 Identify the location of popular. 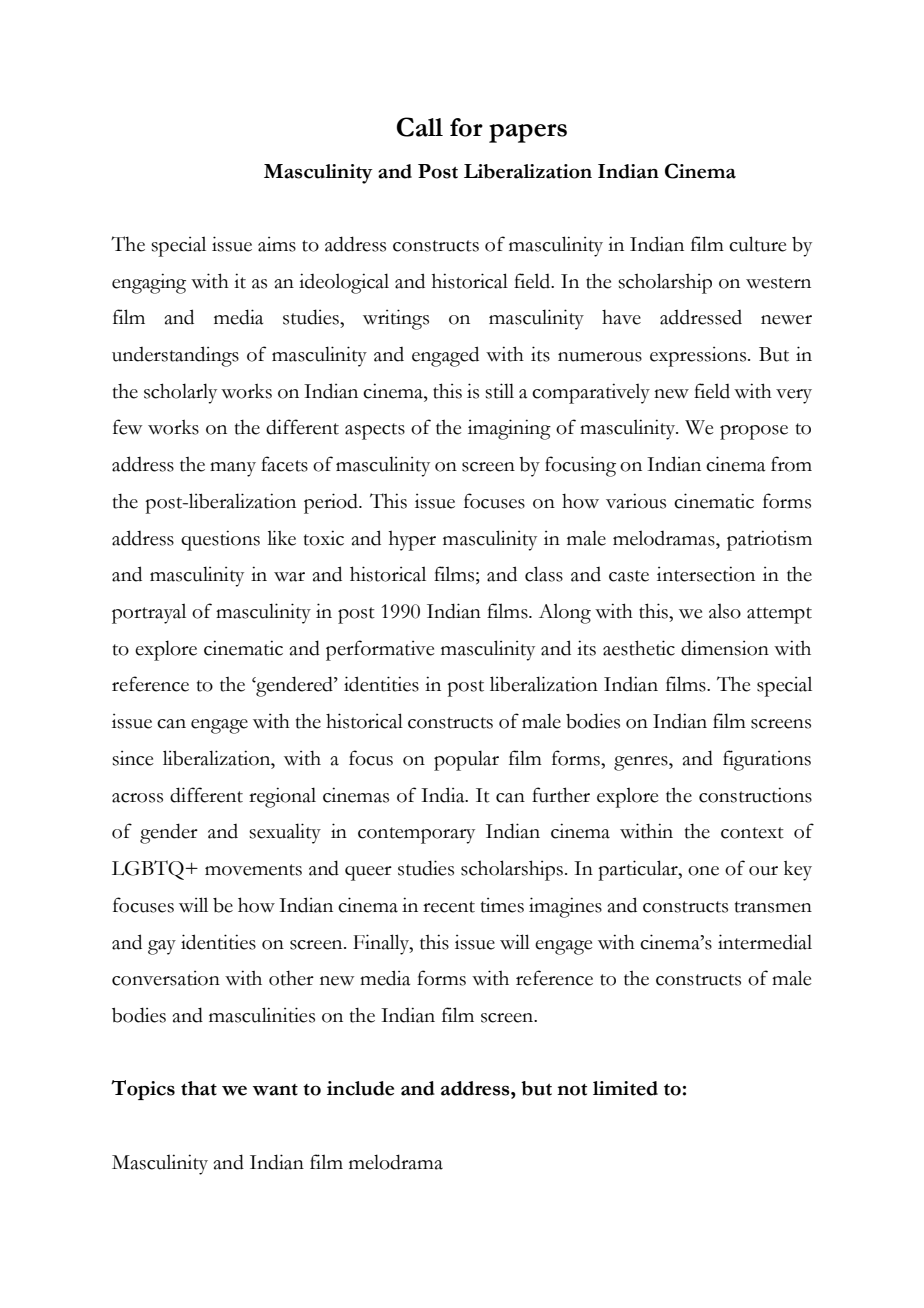
(466, 760).
